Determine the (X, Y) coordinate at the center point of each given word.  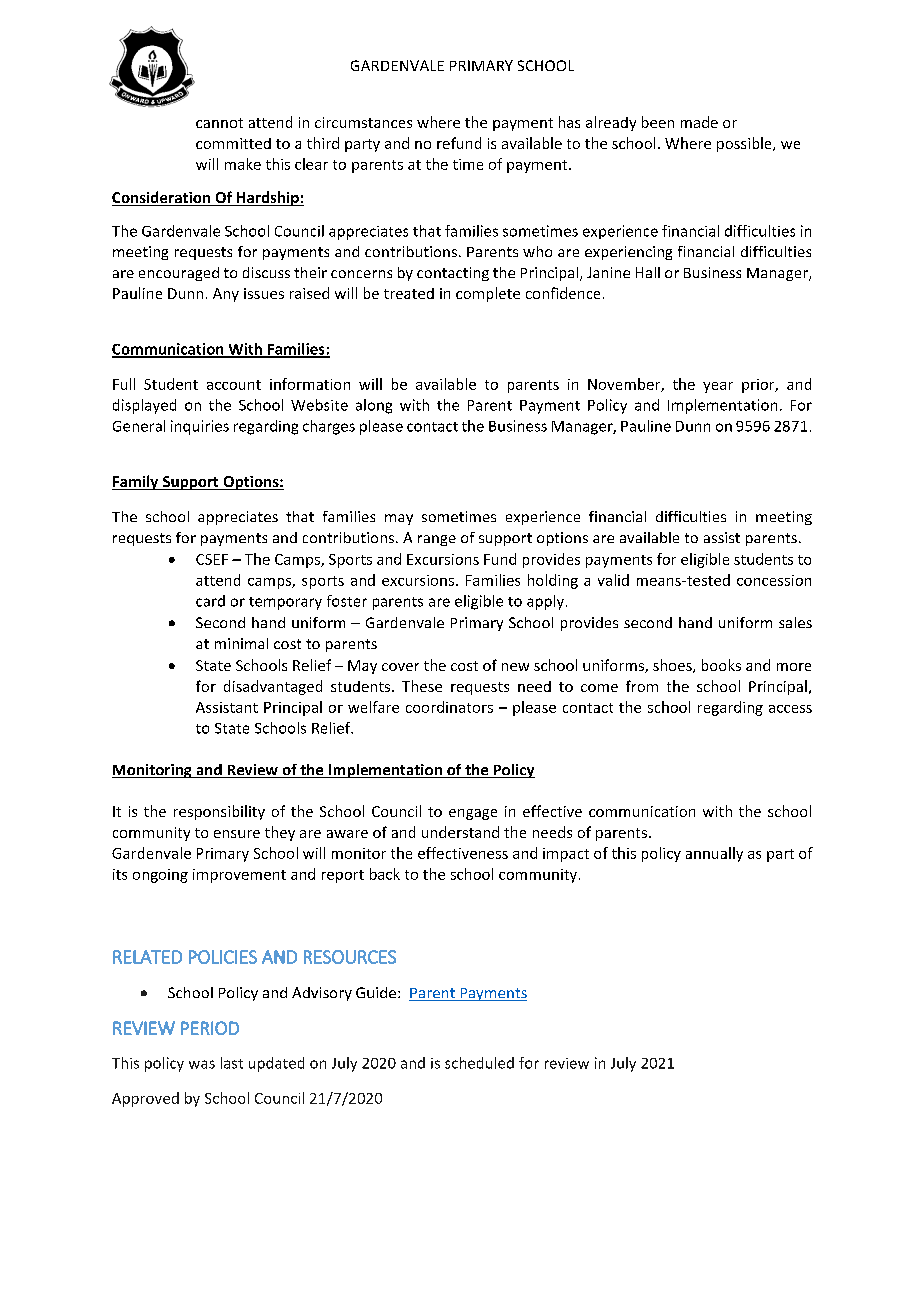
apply (545, 602)
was (202, 1064)
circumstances (363, 122)
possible (745, 144)
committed (233, 143)
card (210, 601)
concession (774, 580)
